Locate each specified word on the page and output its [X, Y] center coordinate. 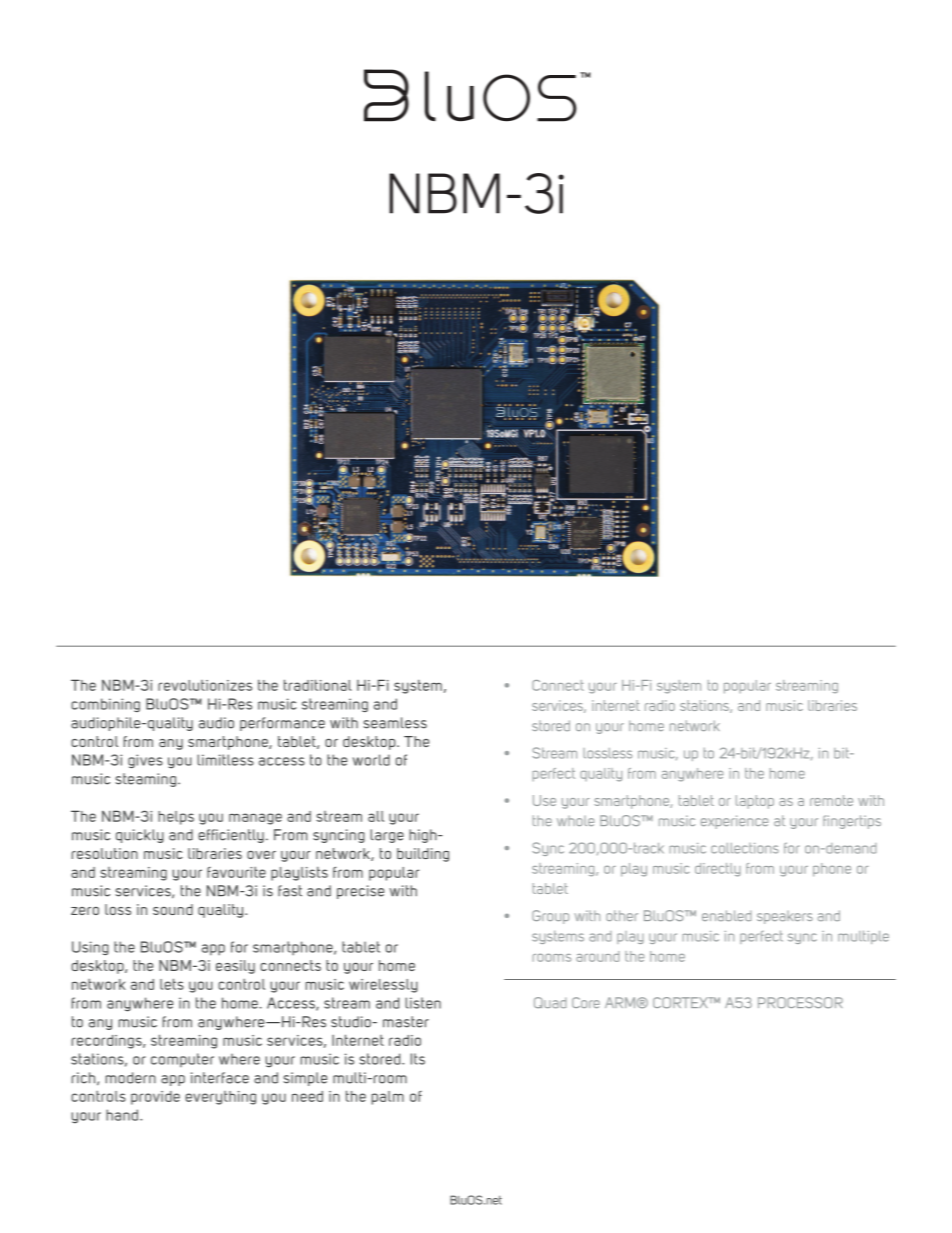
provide [155, 1098]
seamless [395, 723]
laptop [755, 802]
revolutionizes [205, 685]
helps [176, 818]
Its [418, 1059]
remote [831, 800]
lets [172, 984]
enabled [727, 915]
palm [388, 1098]
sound [173, 909]
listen [423, 1003]
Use [544, 800]
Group [550, 917]
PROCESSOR [800, 1003]
